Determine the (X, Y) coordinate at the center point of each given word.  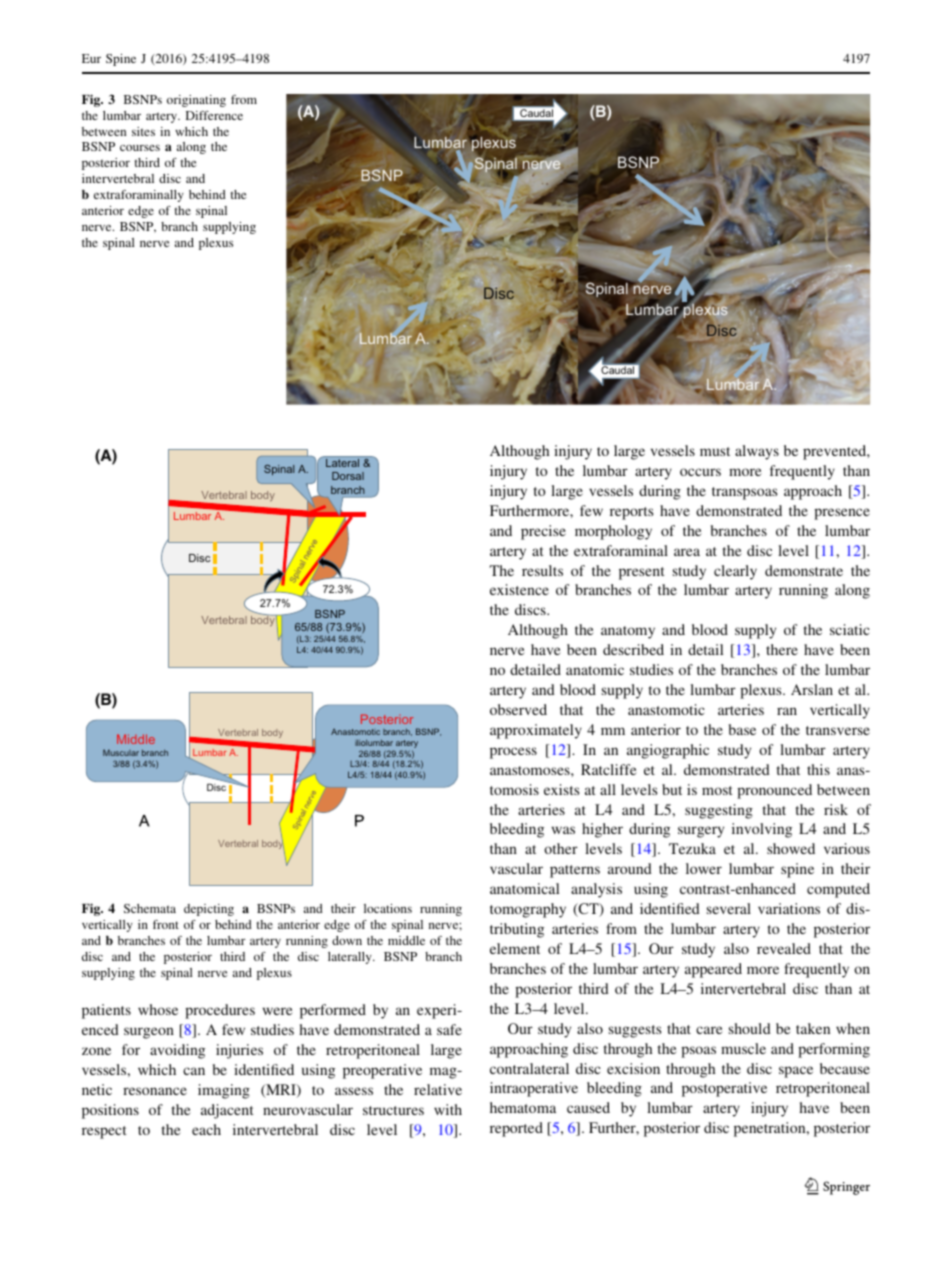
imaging (224, 1091)
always (757, 452)
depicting (209, 910)
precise (543, 532)
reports (632, 513)
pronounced (774, 791)
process (513, 753)
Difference (214, 115)
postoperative (724, 1089)
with (448, 1109)
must (715, 451)
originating (196, 101)
